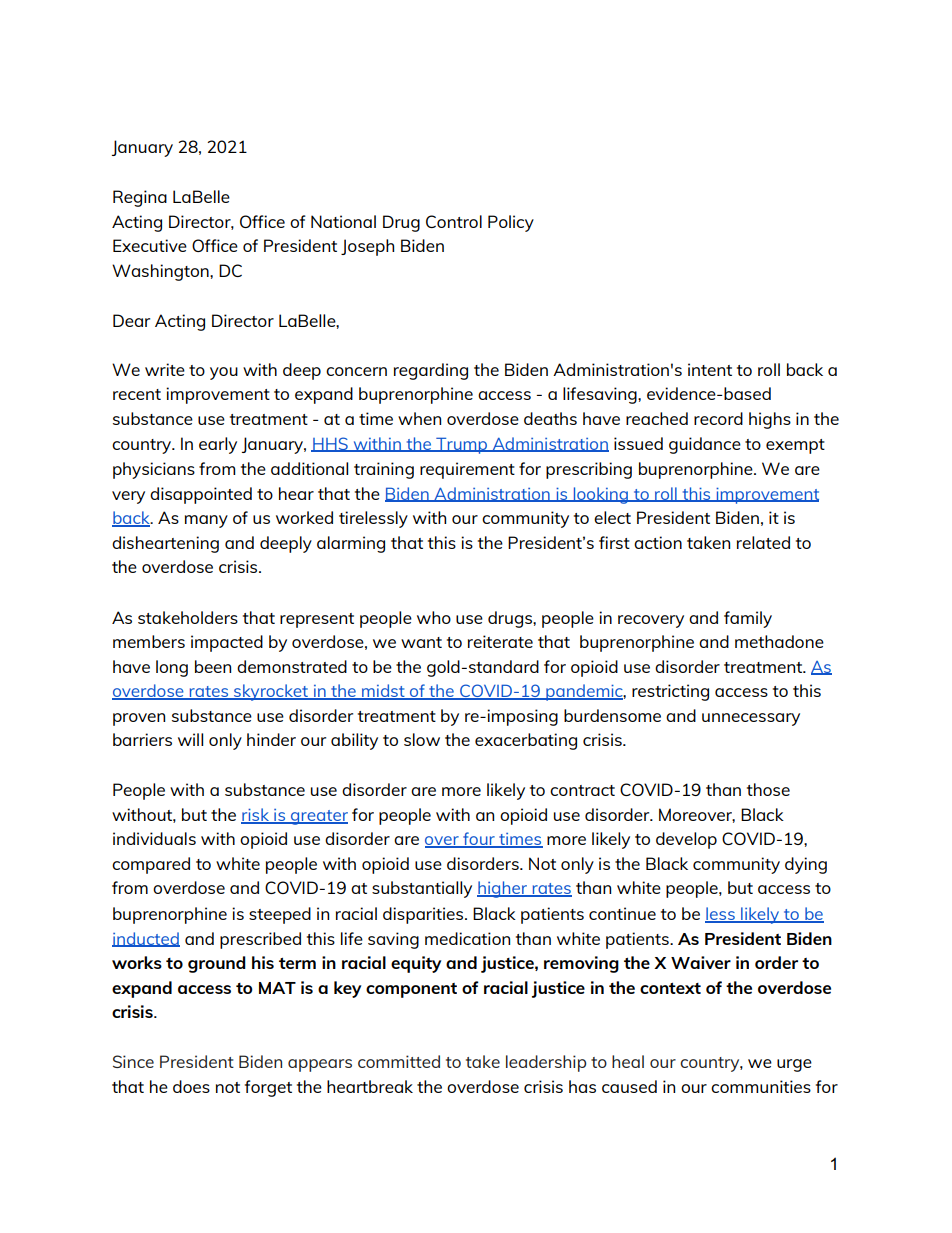  I want to click on Control, so click(454, 221).
